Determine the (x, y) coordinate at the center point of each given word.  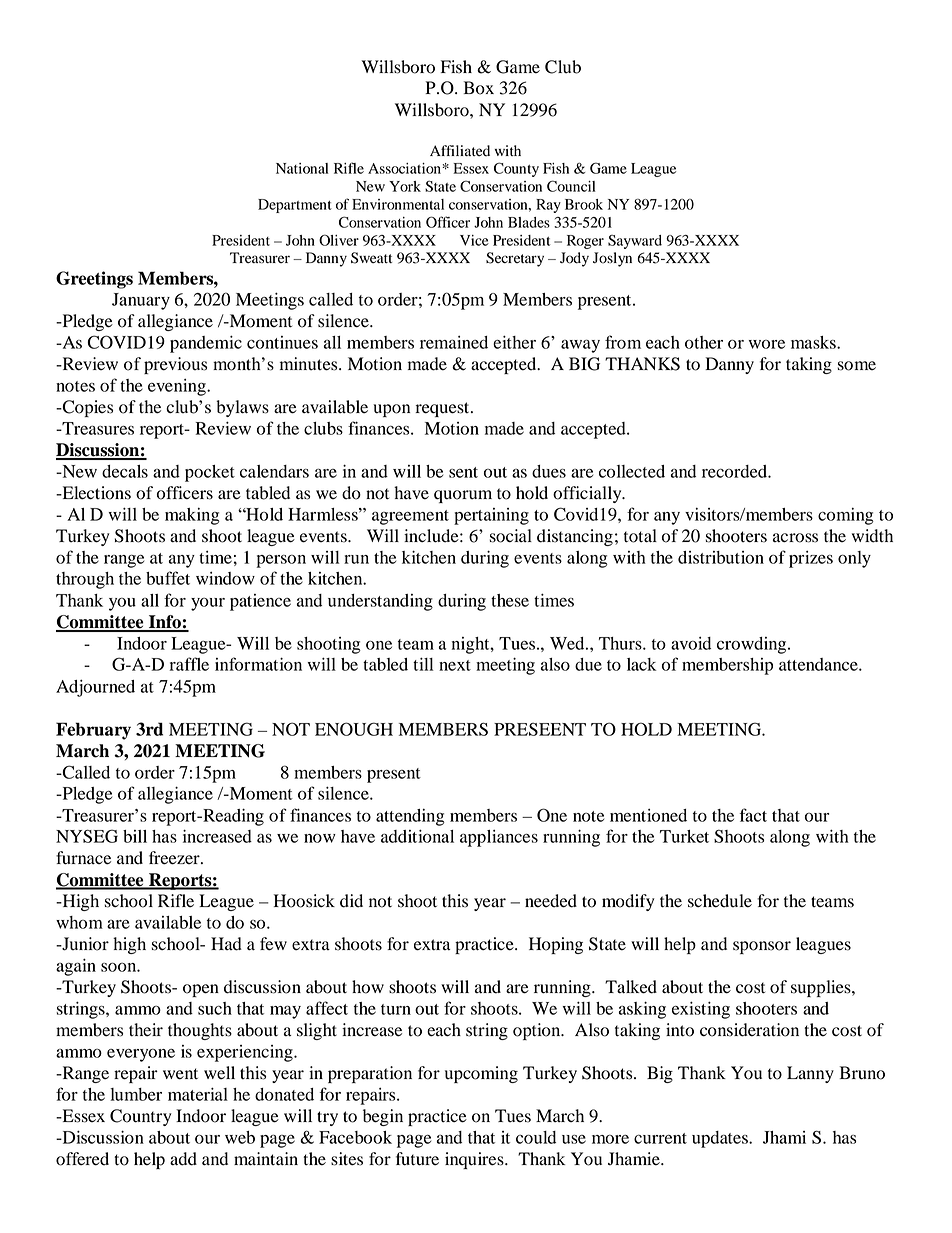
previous (175, 365)
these (510, 600)
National (302, 168)
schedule (720, 901)
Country (141, 1117)
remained (454, 342)
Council (571, 186)
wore (767, 344)
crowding (753, 645)
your (208, 604)
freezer (175, 858)
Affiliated (460, 151)
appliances (499, 838)
